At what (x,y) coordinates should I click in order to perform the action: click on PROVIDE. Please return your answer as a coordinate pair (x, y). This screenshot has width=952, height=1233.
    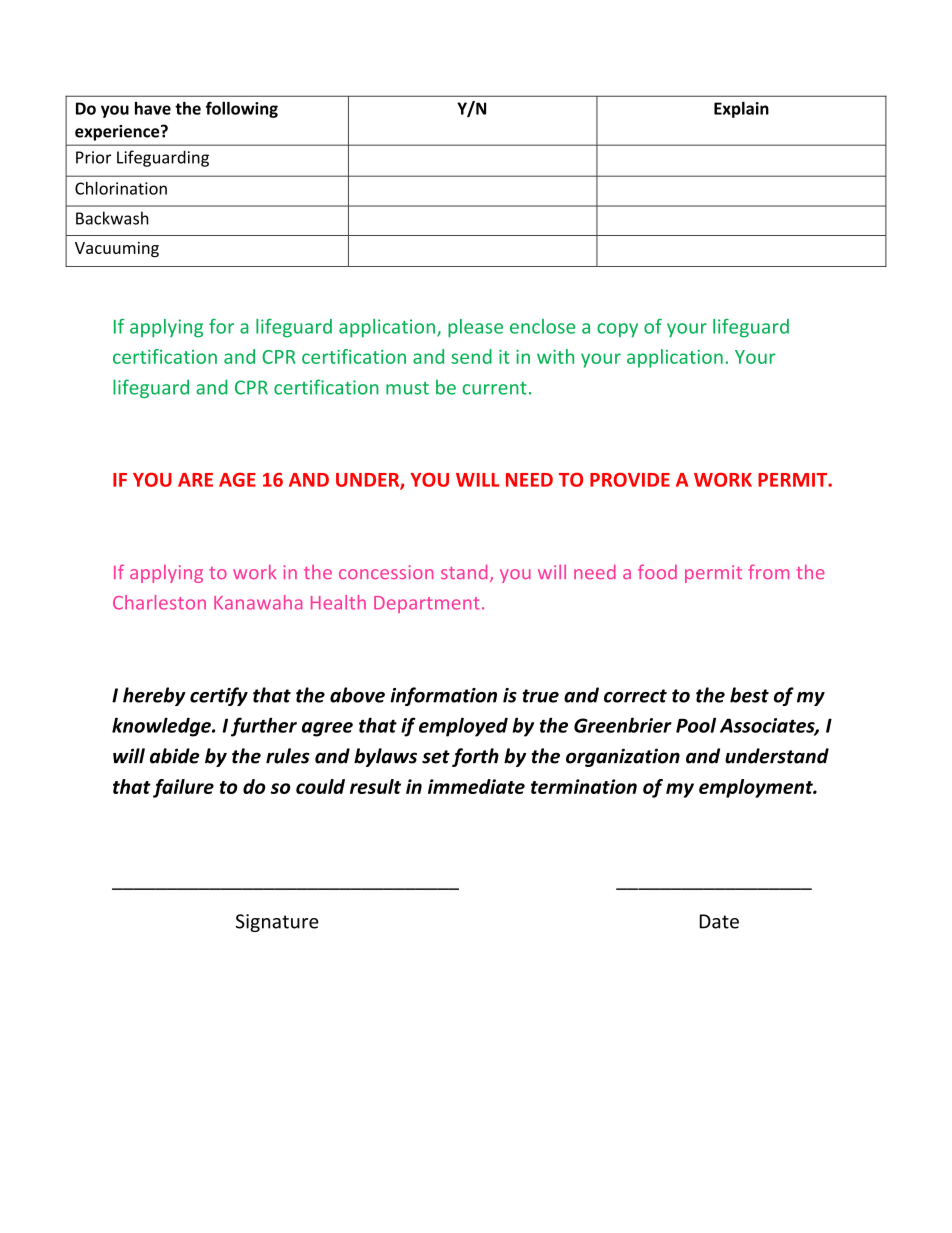
    Looking at the image, I should click on (630, 479).
